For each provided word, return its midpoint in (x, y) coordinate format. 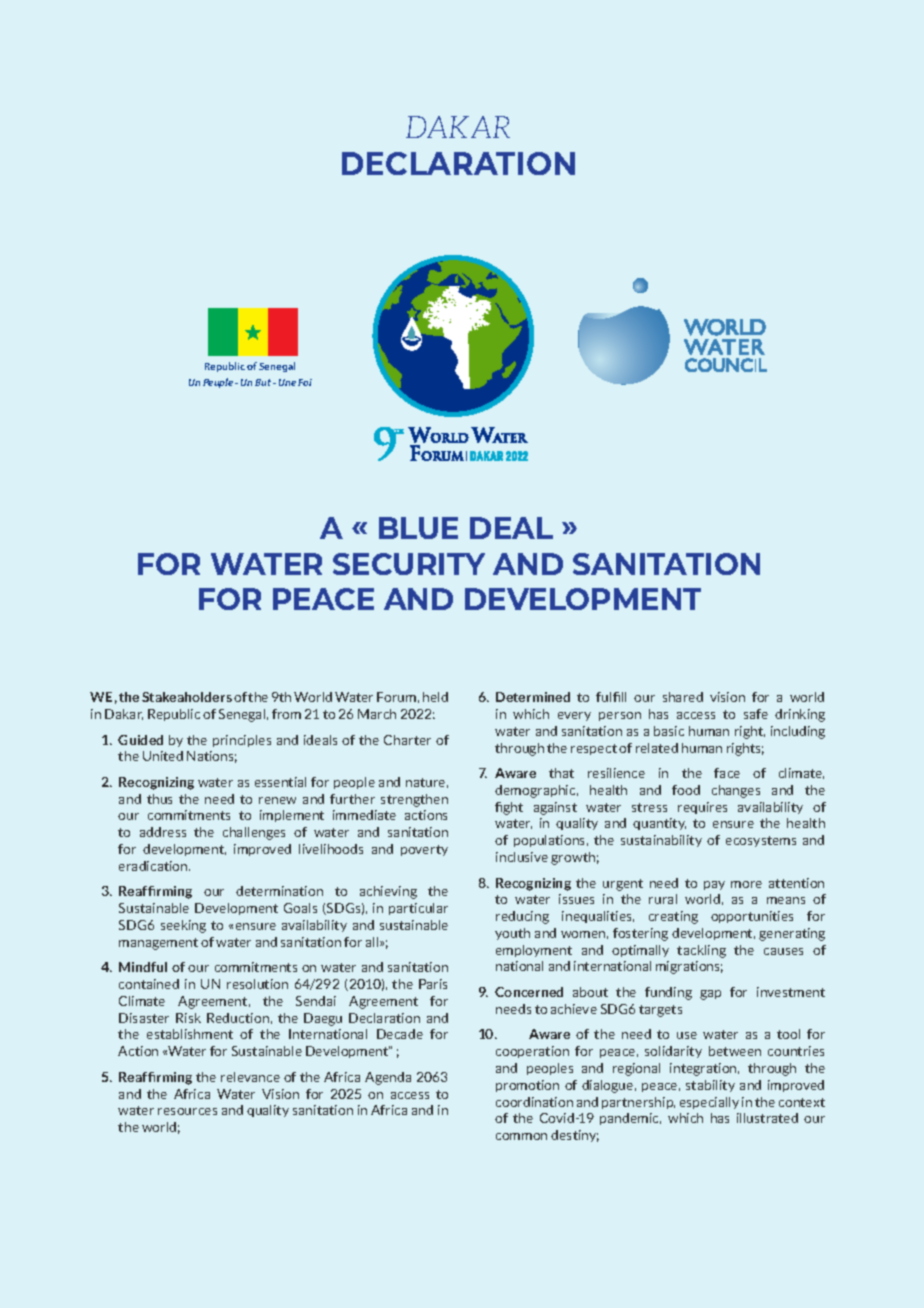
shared (683, 697)
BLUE (418, 528)
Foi (305, 382)
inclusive (522, 857)
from (286, 714)
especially (709, 1103)
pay (714, 885)
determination (279, 891)
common (521, 1136)
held (435, 697)
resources (187, 1111)
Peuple (219, 383)
